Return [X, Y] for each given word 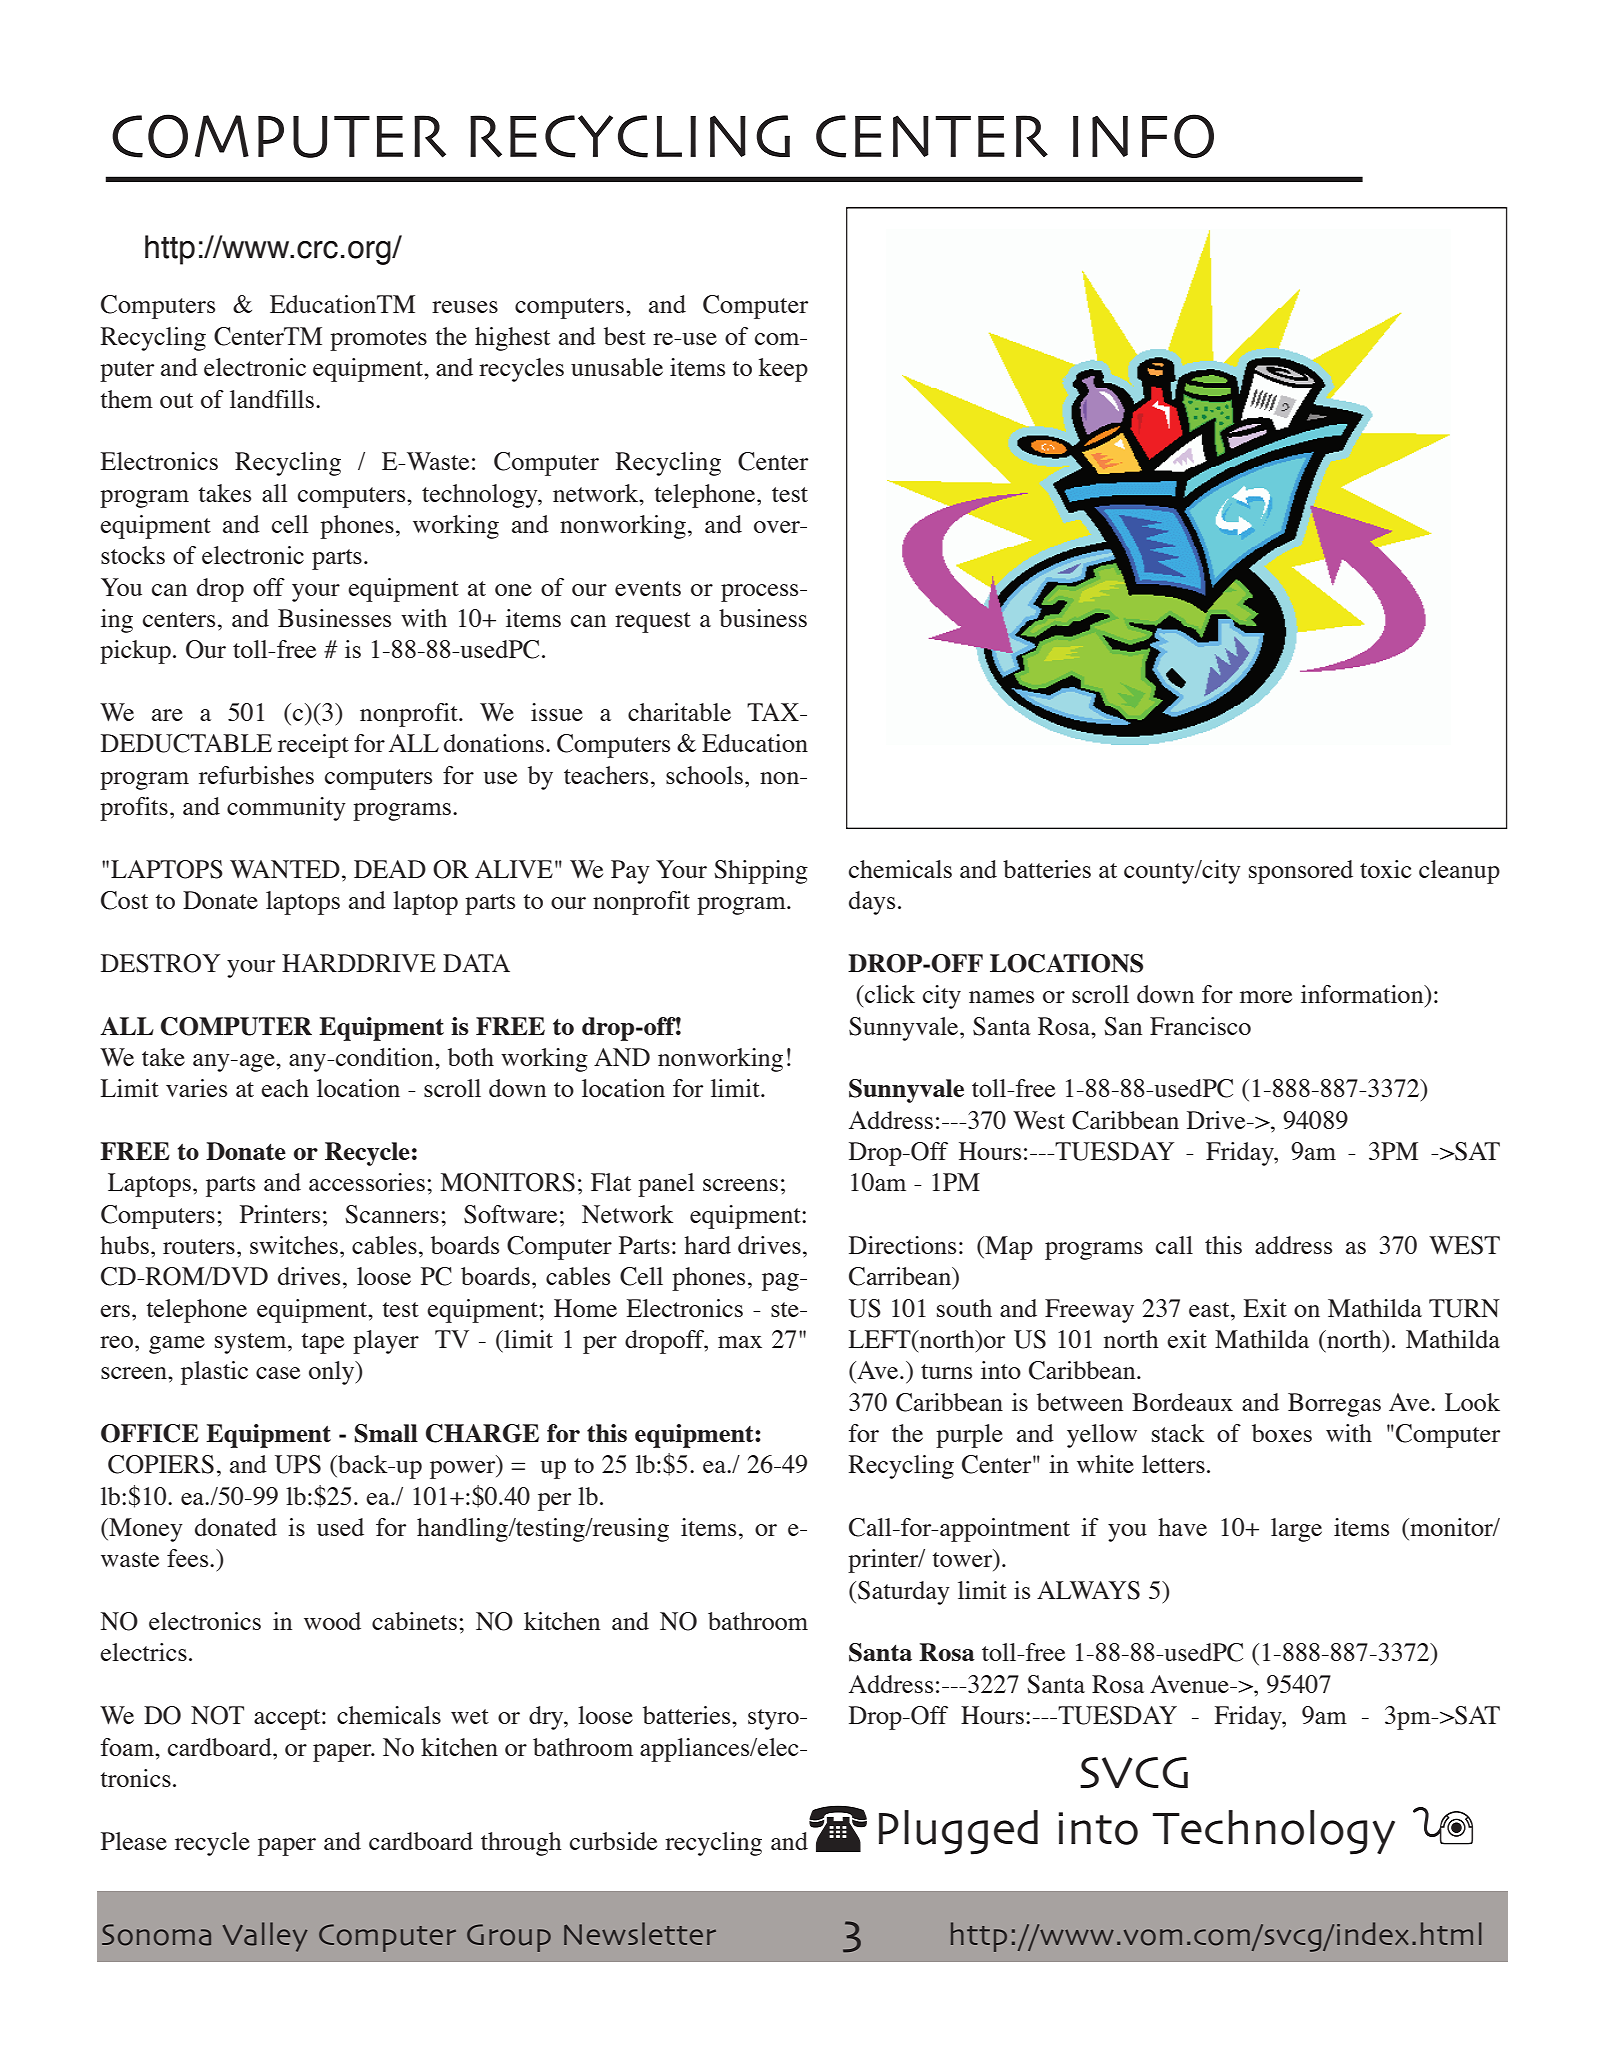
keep [783, 370]
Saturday [904, 1593]
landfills [272, 399]
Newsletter [640, 1933]
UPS [298, 1464]
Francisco [1200, 1026]
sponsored [1301, 872]
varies [196, 1088]
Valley [265, 1937]
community [286, 809]
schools [704, 775]
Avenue [1190, 1684]
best [625, 336]
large [1296, 1530]
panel [666, 1185]
